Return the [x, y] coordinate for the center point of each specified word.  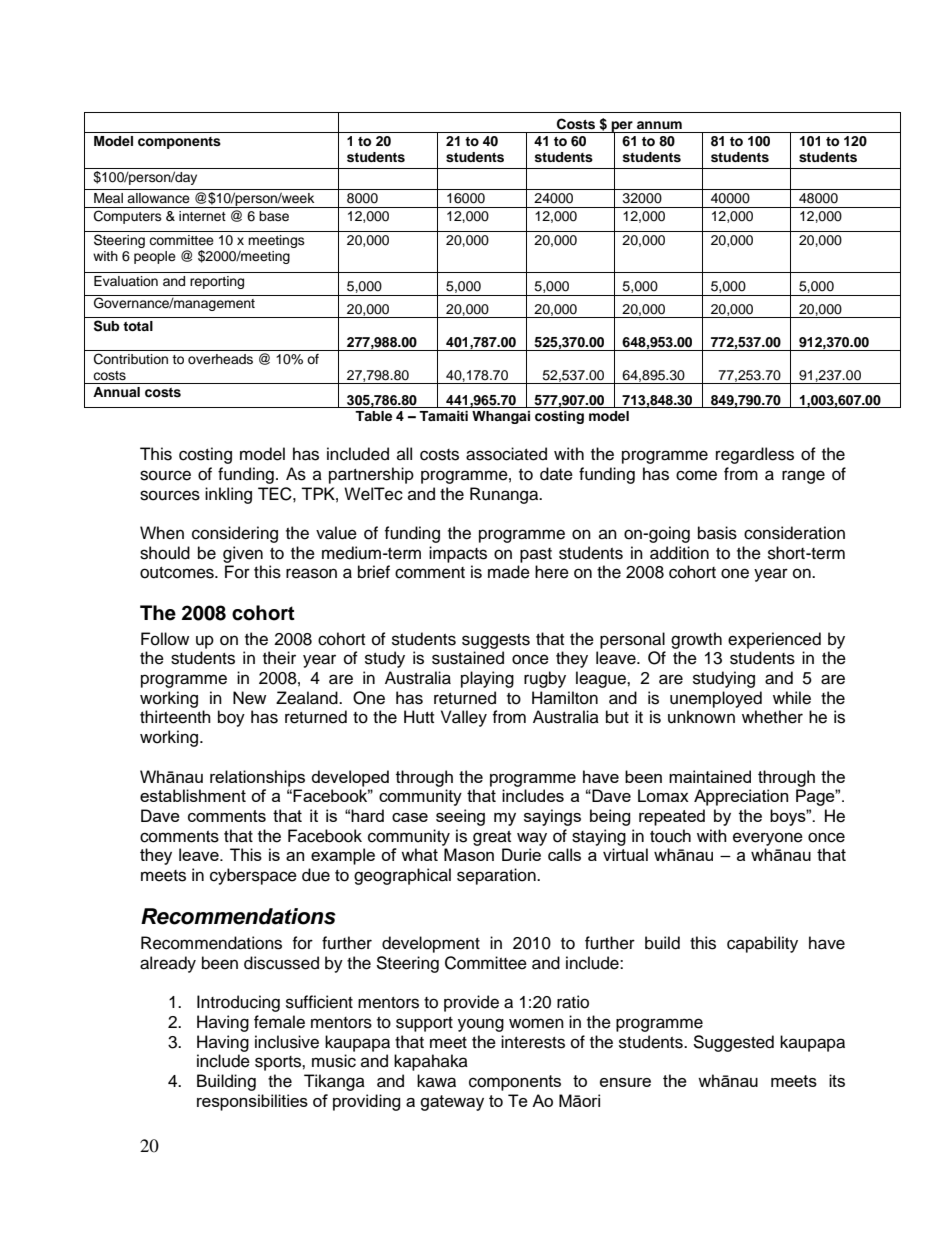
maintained [710, 776]
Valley [464, 718]
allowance [158, 198]
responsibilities [252, 1102]
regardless [755, 455]
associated [506, 454]
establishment [193, 795]
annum [659, 125]
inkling [228, 495]
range [803, 477]
